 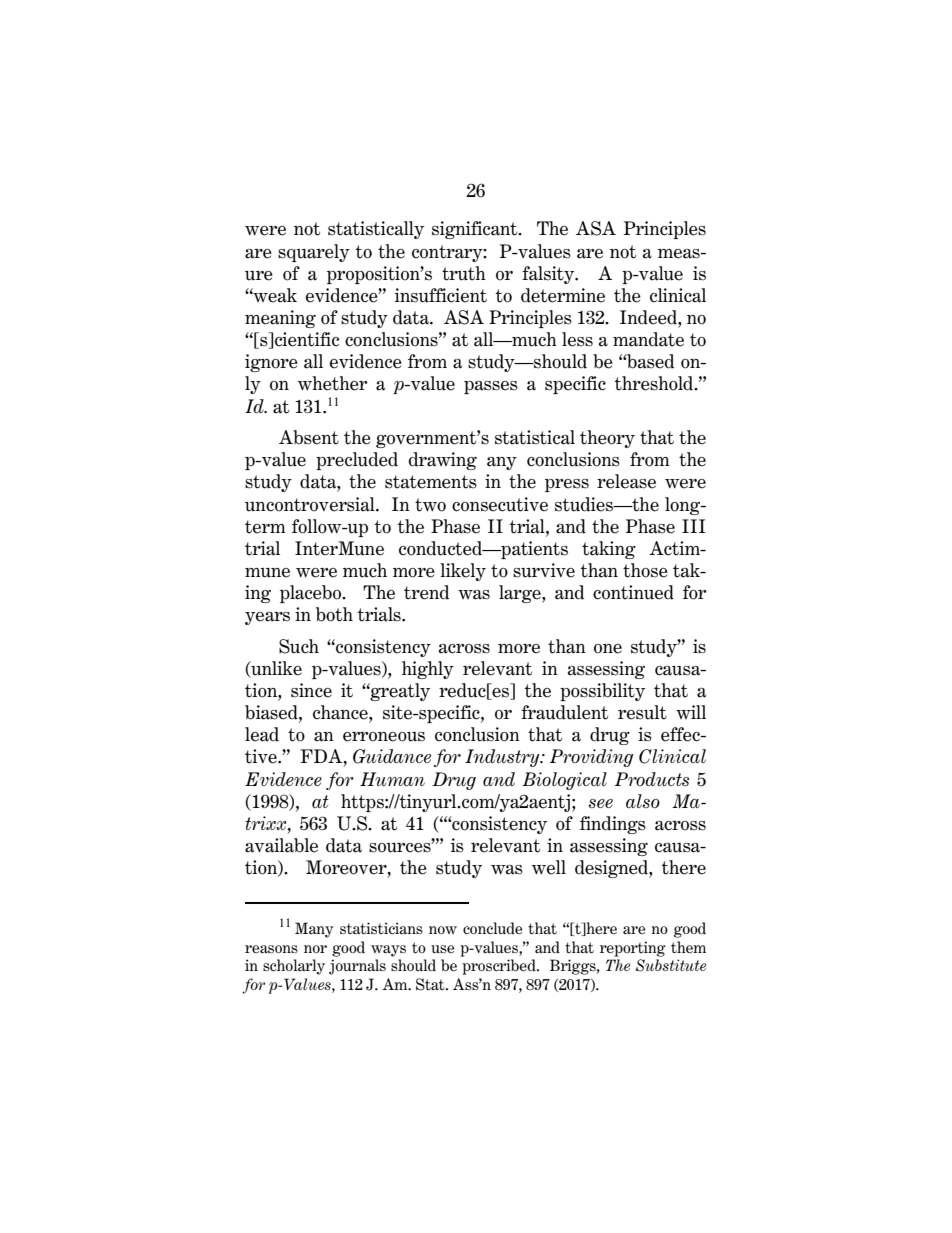 What do you see at coordinates (262, 734) in the document?
I see `lead` at bounding box center [262, 734].
